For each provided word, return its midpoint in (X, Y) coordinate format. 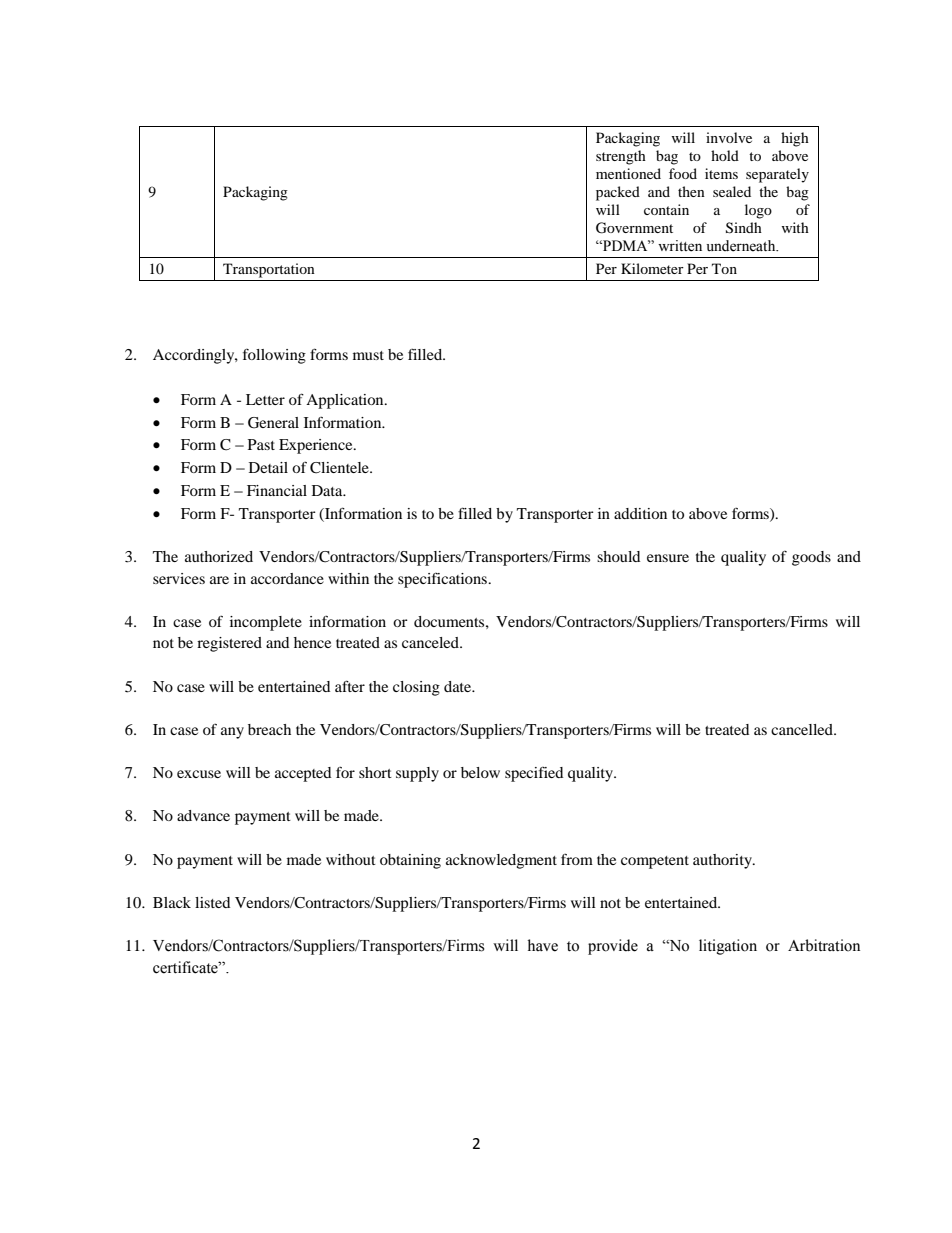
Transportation (269, 270)
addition (640, 513)
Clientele (340, 468)
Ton (724, 268)
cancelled (803, 729)
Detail (268, 467)
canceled (431, 642)
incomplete (266, 623)
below (480, 772)
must (368, 355)
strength (621, 157)
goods (811, 558)
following (274, 356)
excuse (199, 774)
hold (725, 155)
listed (212, 902)
